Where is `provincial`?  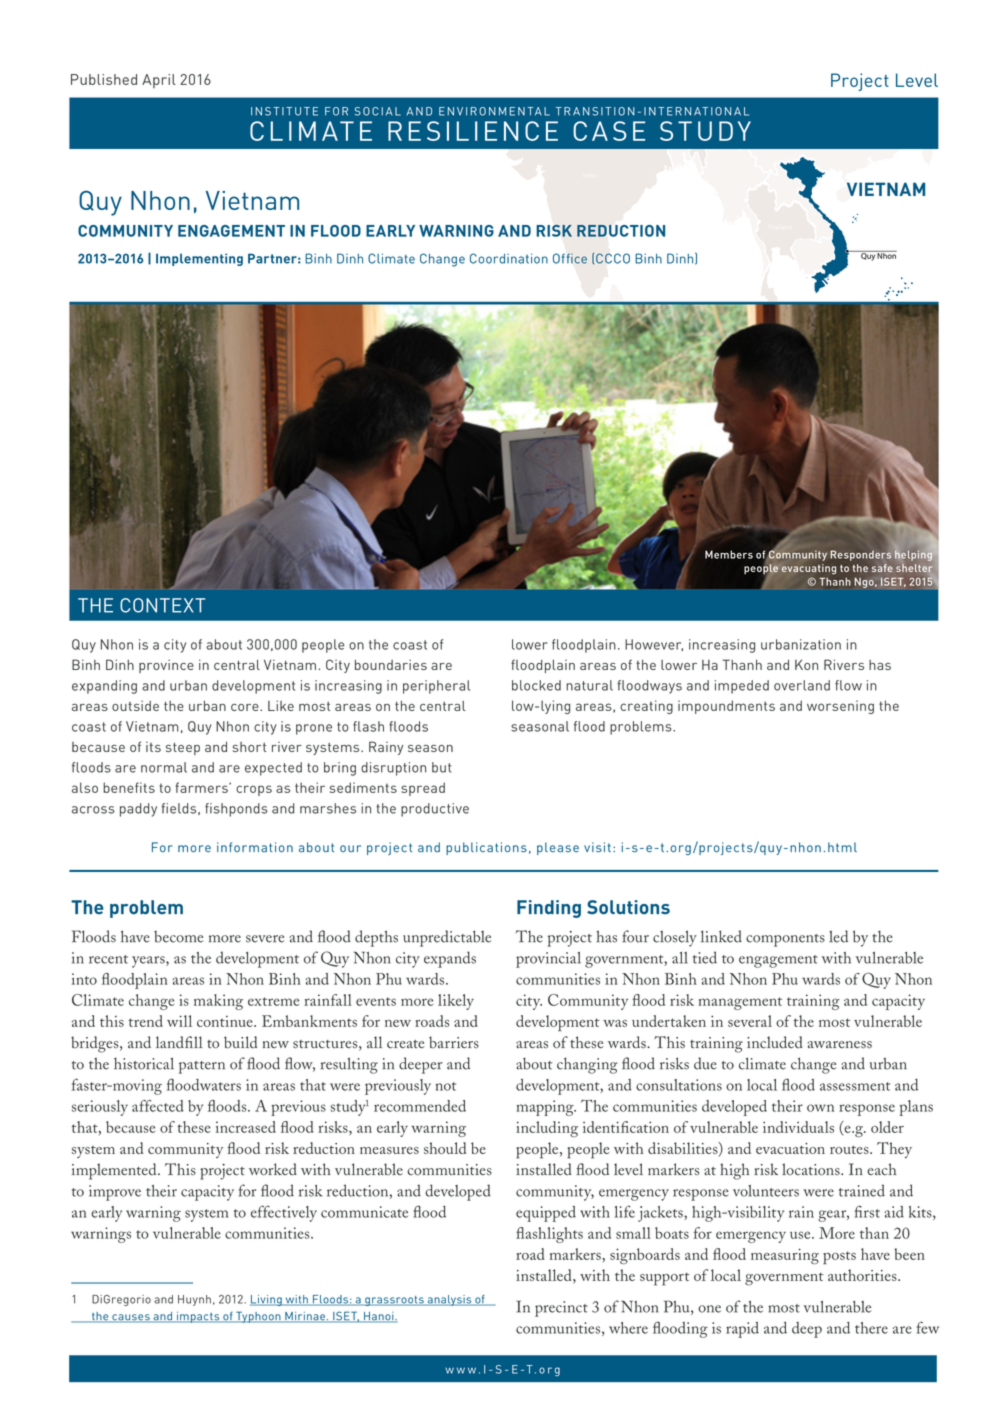
provincial is located at coordinates (548, 960).
